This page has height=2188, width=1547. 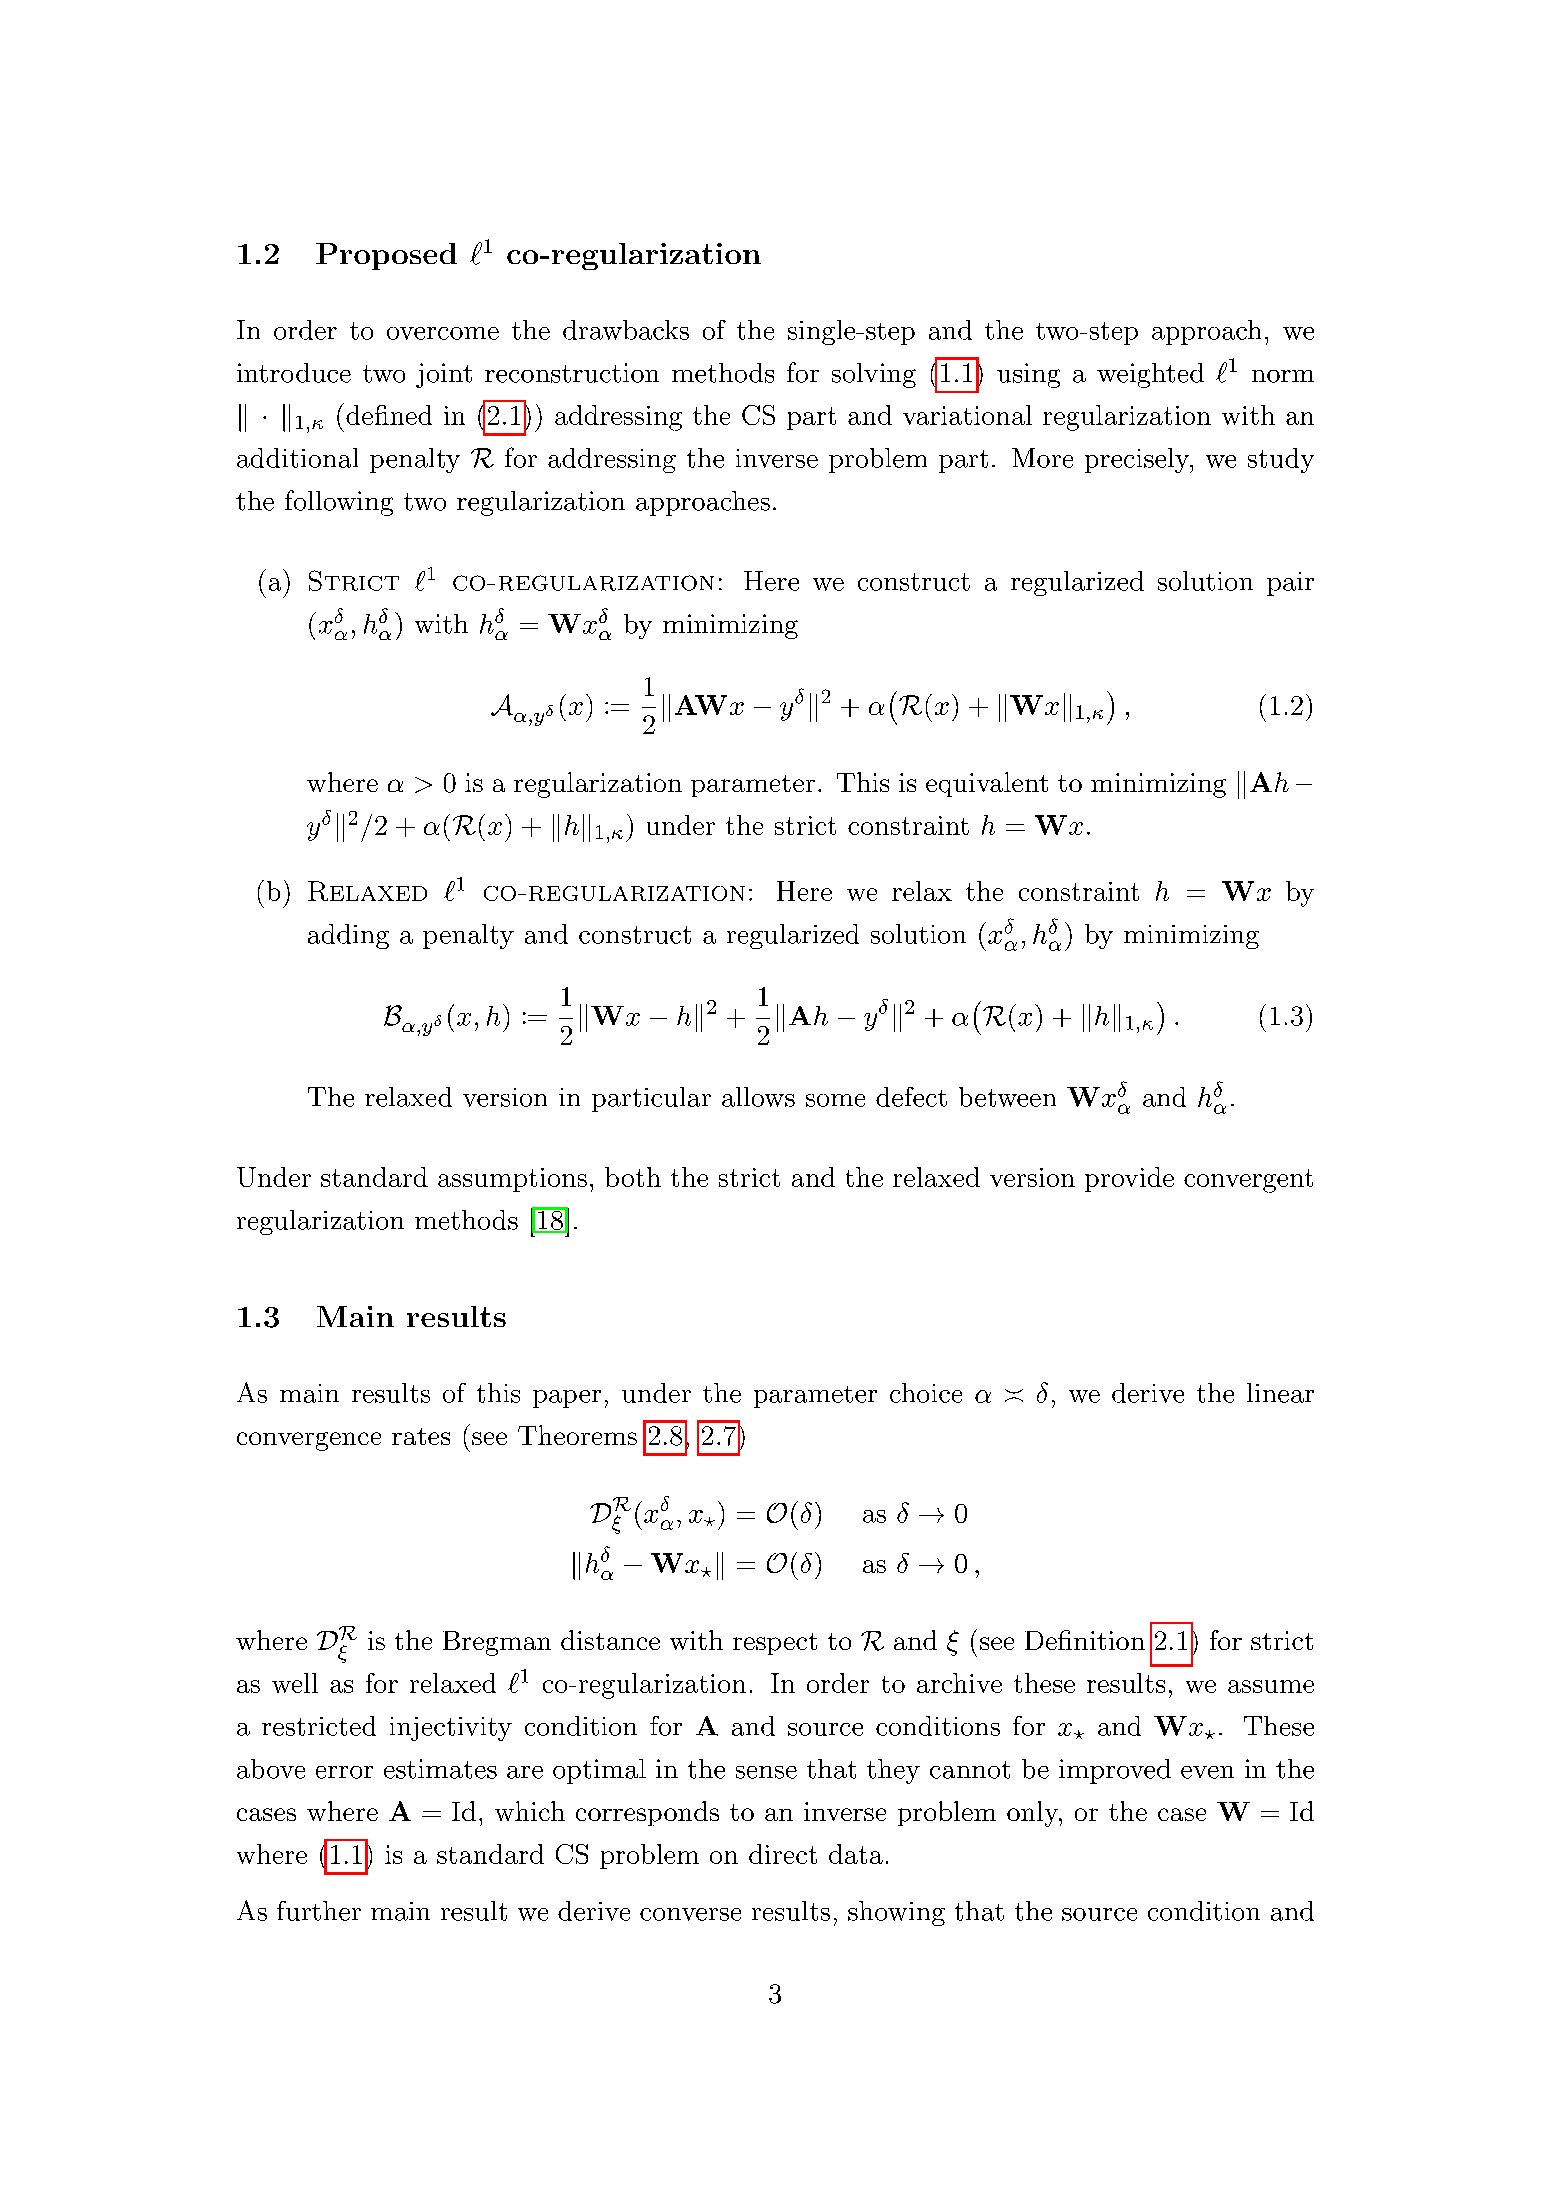 What do you see at coordinates (421, 1436) in the page?
I see `rates` at bounding box center [421, 1436].
